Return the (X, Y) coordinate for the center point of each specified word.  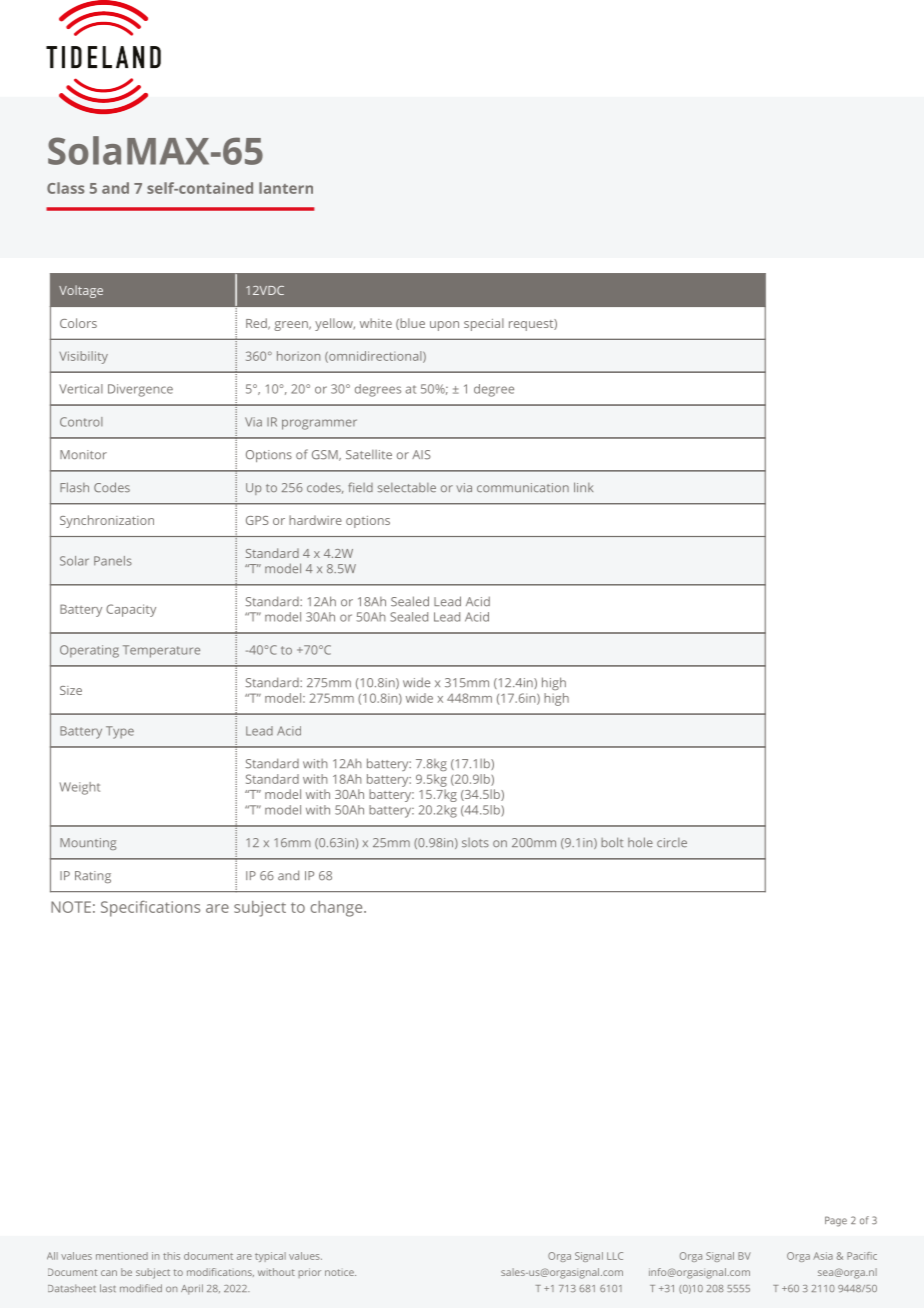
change (338, 909)
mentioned (122, 1256)
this (171, 1256)
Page (836, 1221)
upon (444, 326)
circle (672, 842)
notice (340, 1272)
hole (640, 842)
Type (120, 732)
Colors (78, 323)
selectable (407, 487)
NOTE (71, 907)
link (583, 487)
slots (475, 842)
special (484, 324)
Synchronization (107, 521)
